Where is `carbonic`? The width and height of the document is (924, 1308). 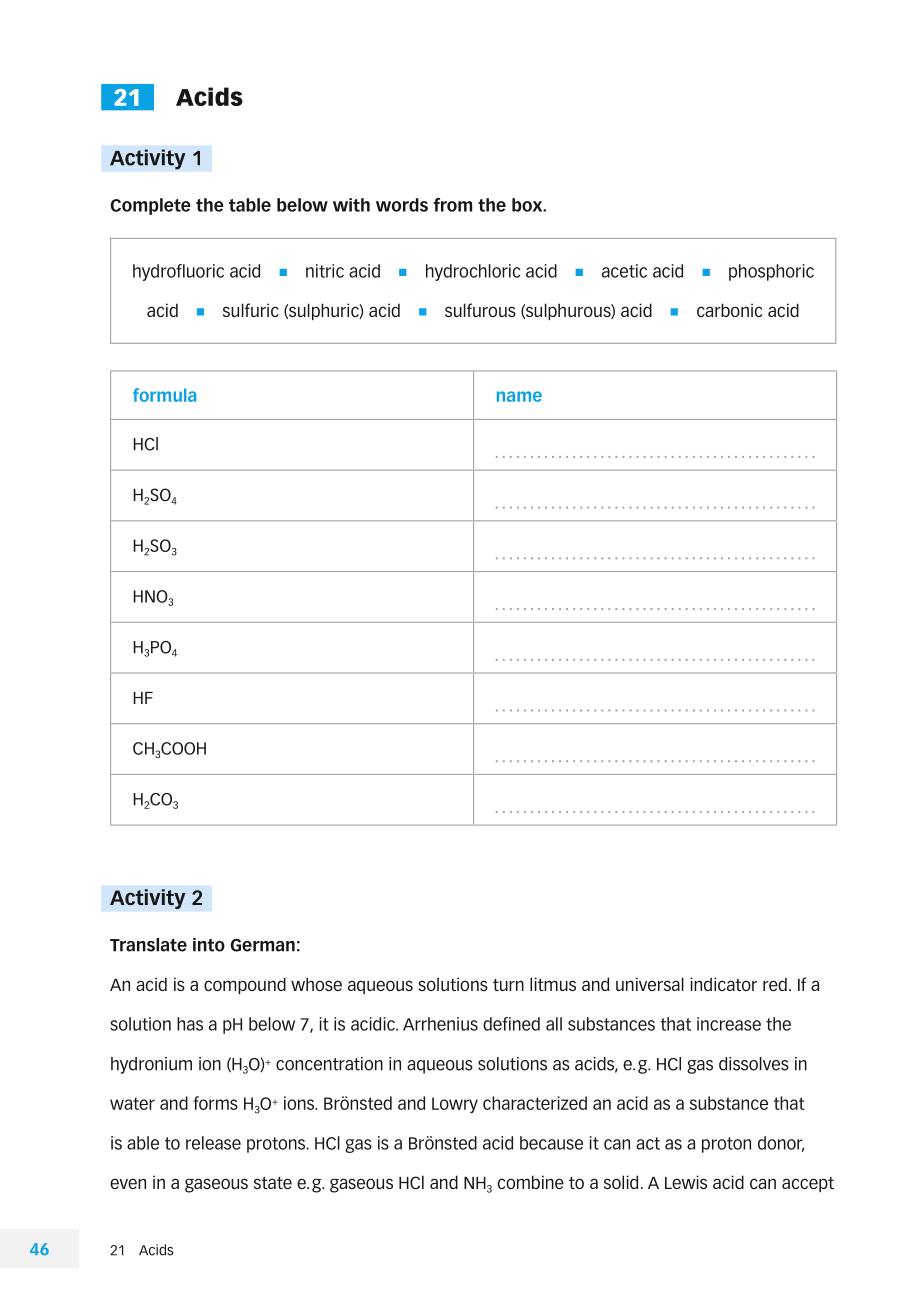
carbonic is located at coordinates (729, 310).
